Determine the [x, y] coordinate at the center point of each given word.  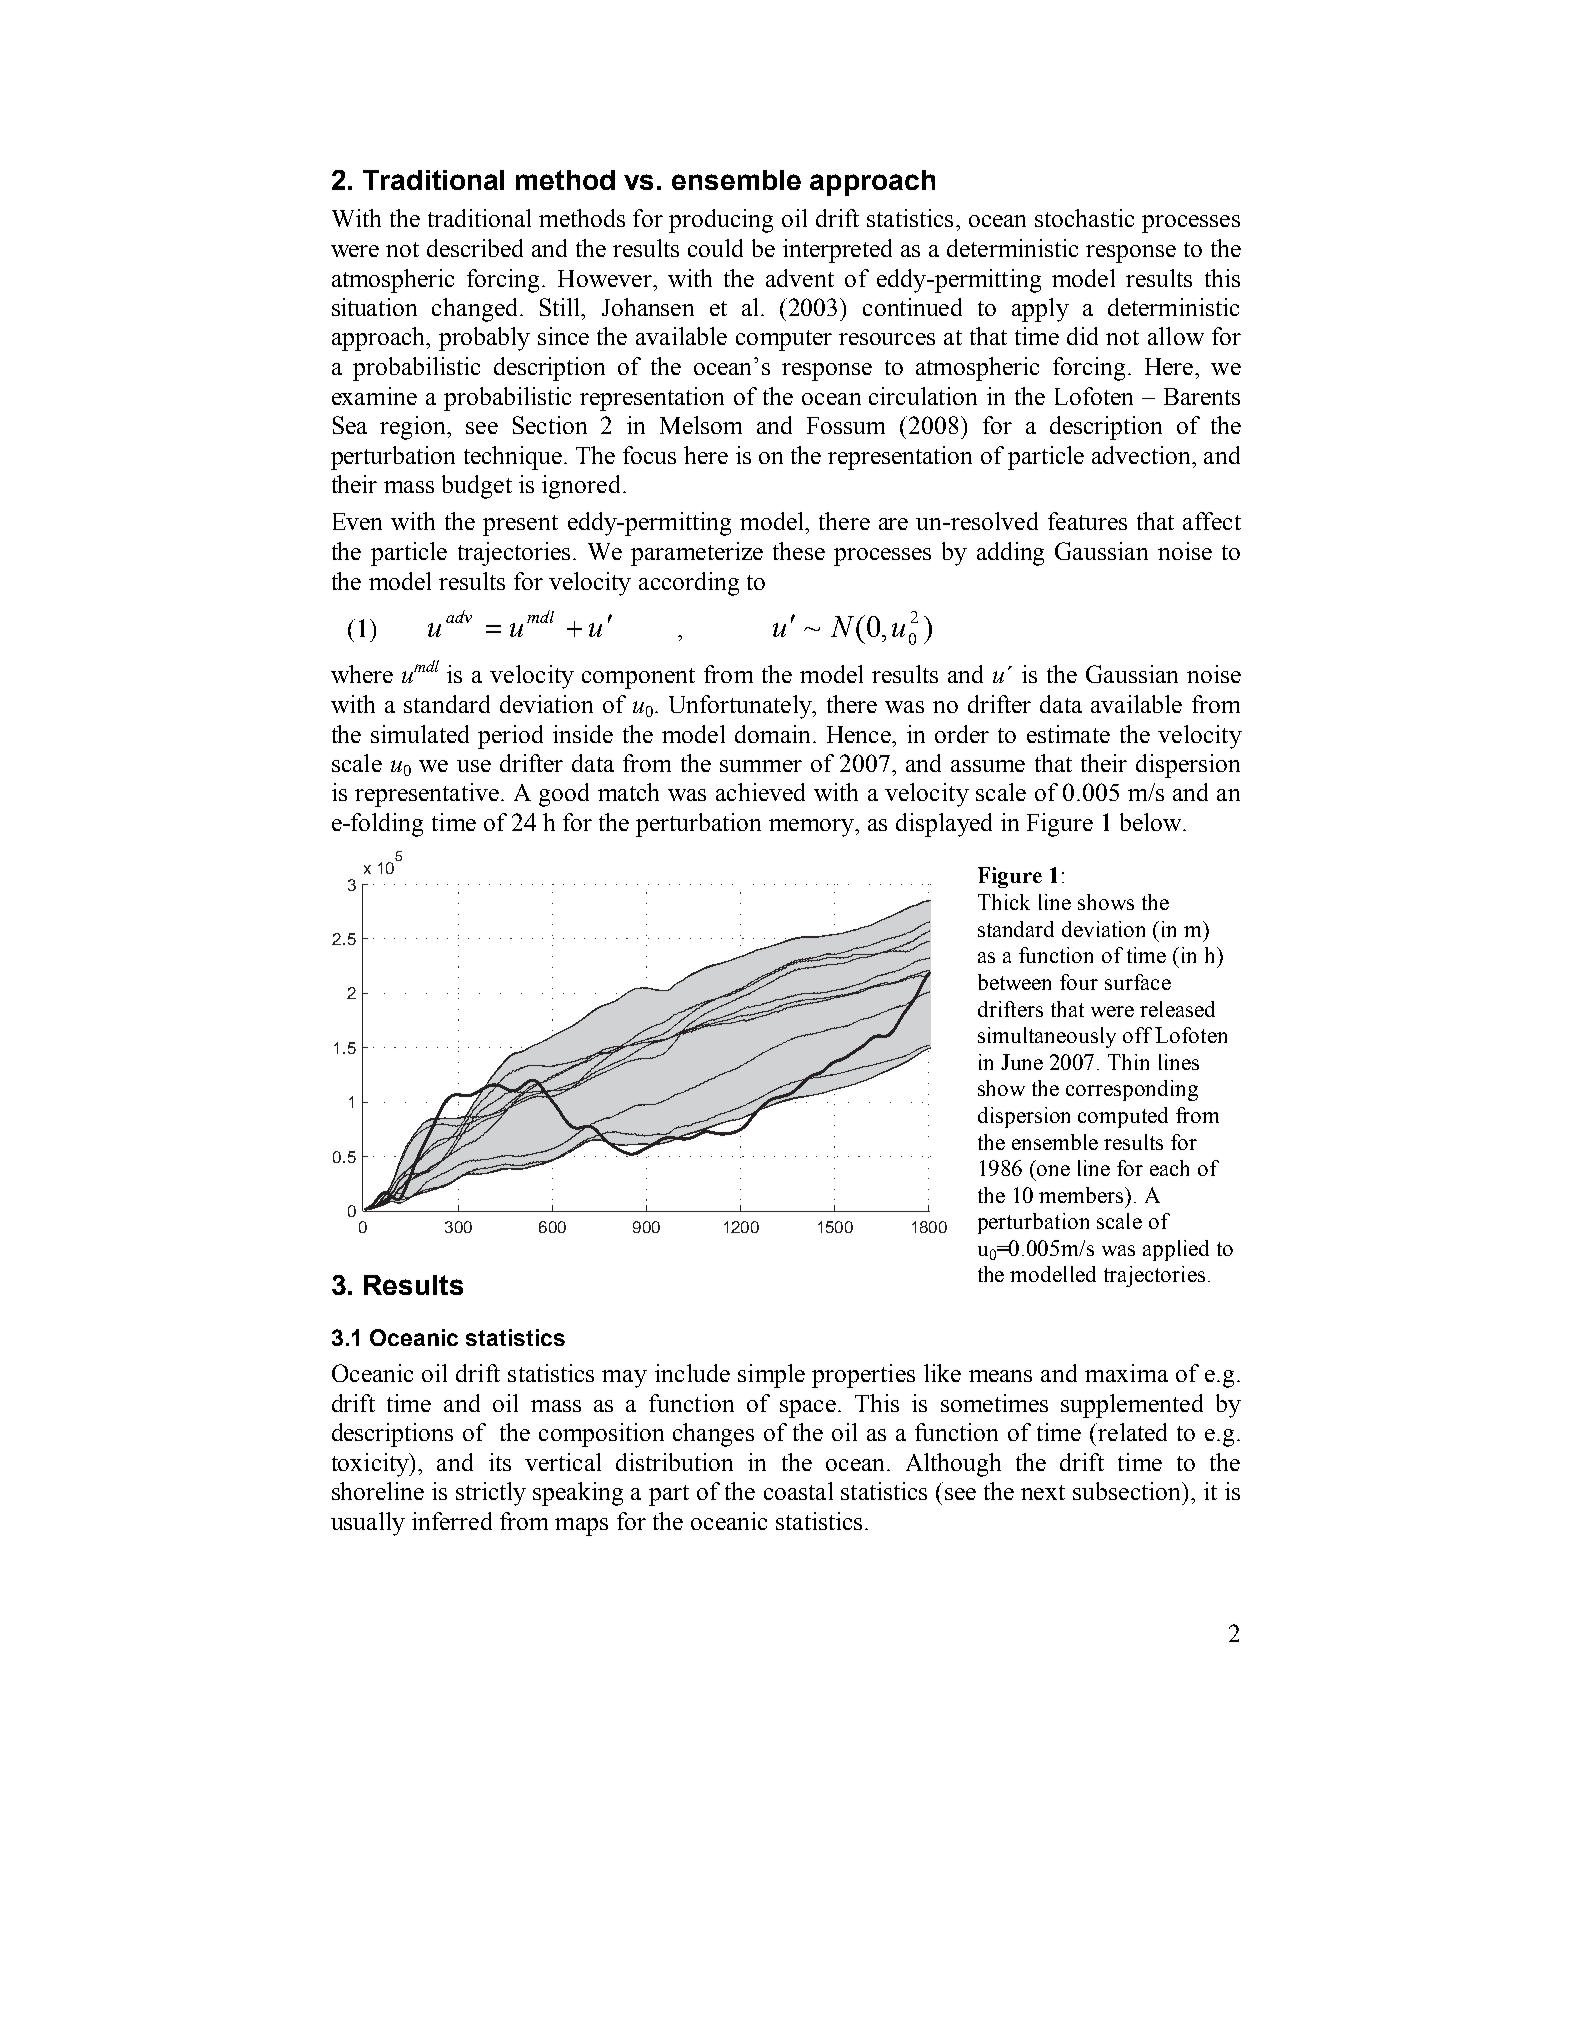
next [1043, 1492]
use [474, 766]
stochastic [1084, 218]
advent [800, 278]
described [475, 248]
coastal [798, 1491]
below [1152, 822]
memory [813, 828]
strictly [491, 1494]
